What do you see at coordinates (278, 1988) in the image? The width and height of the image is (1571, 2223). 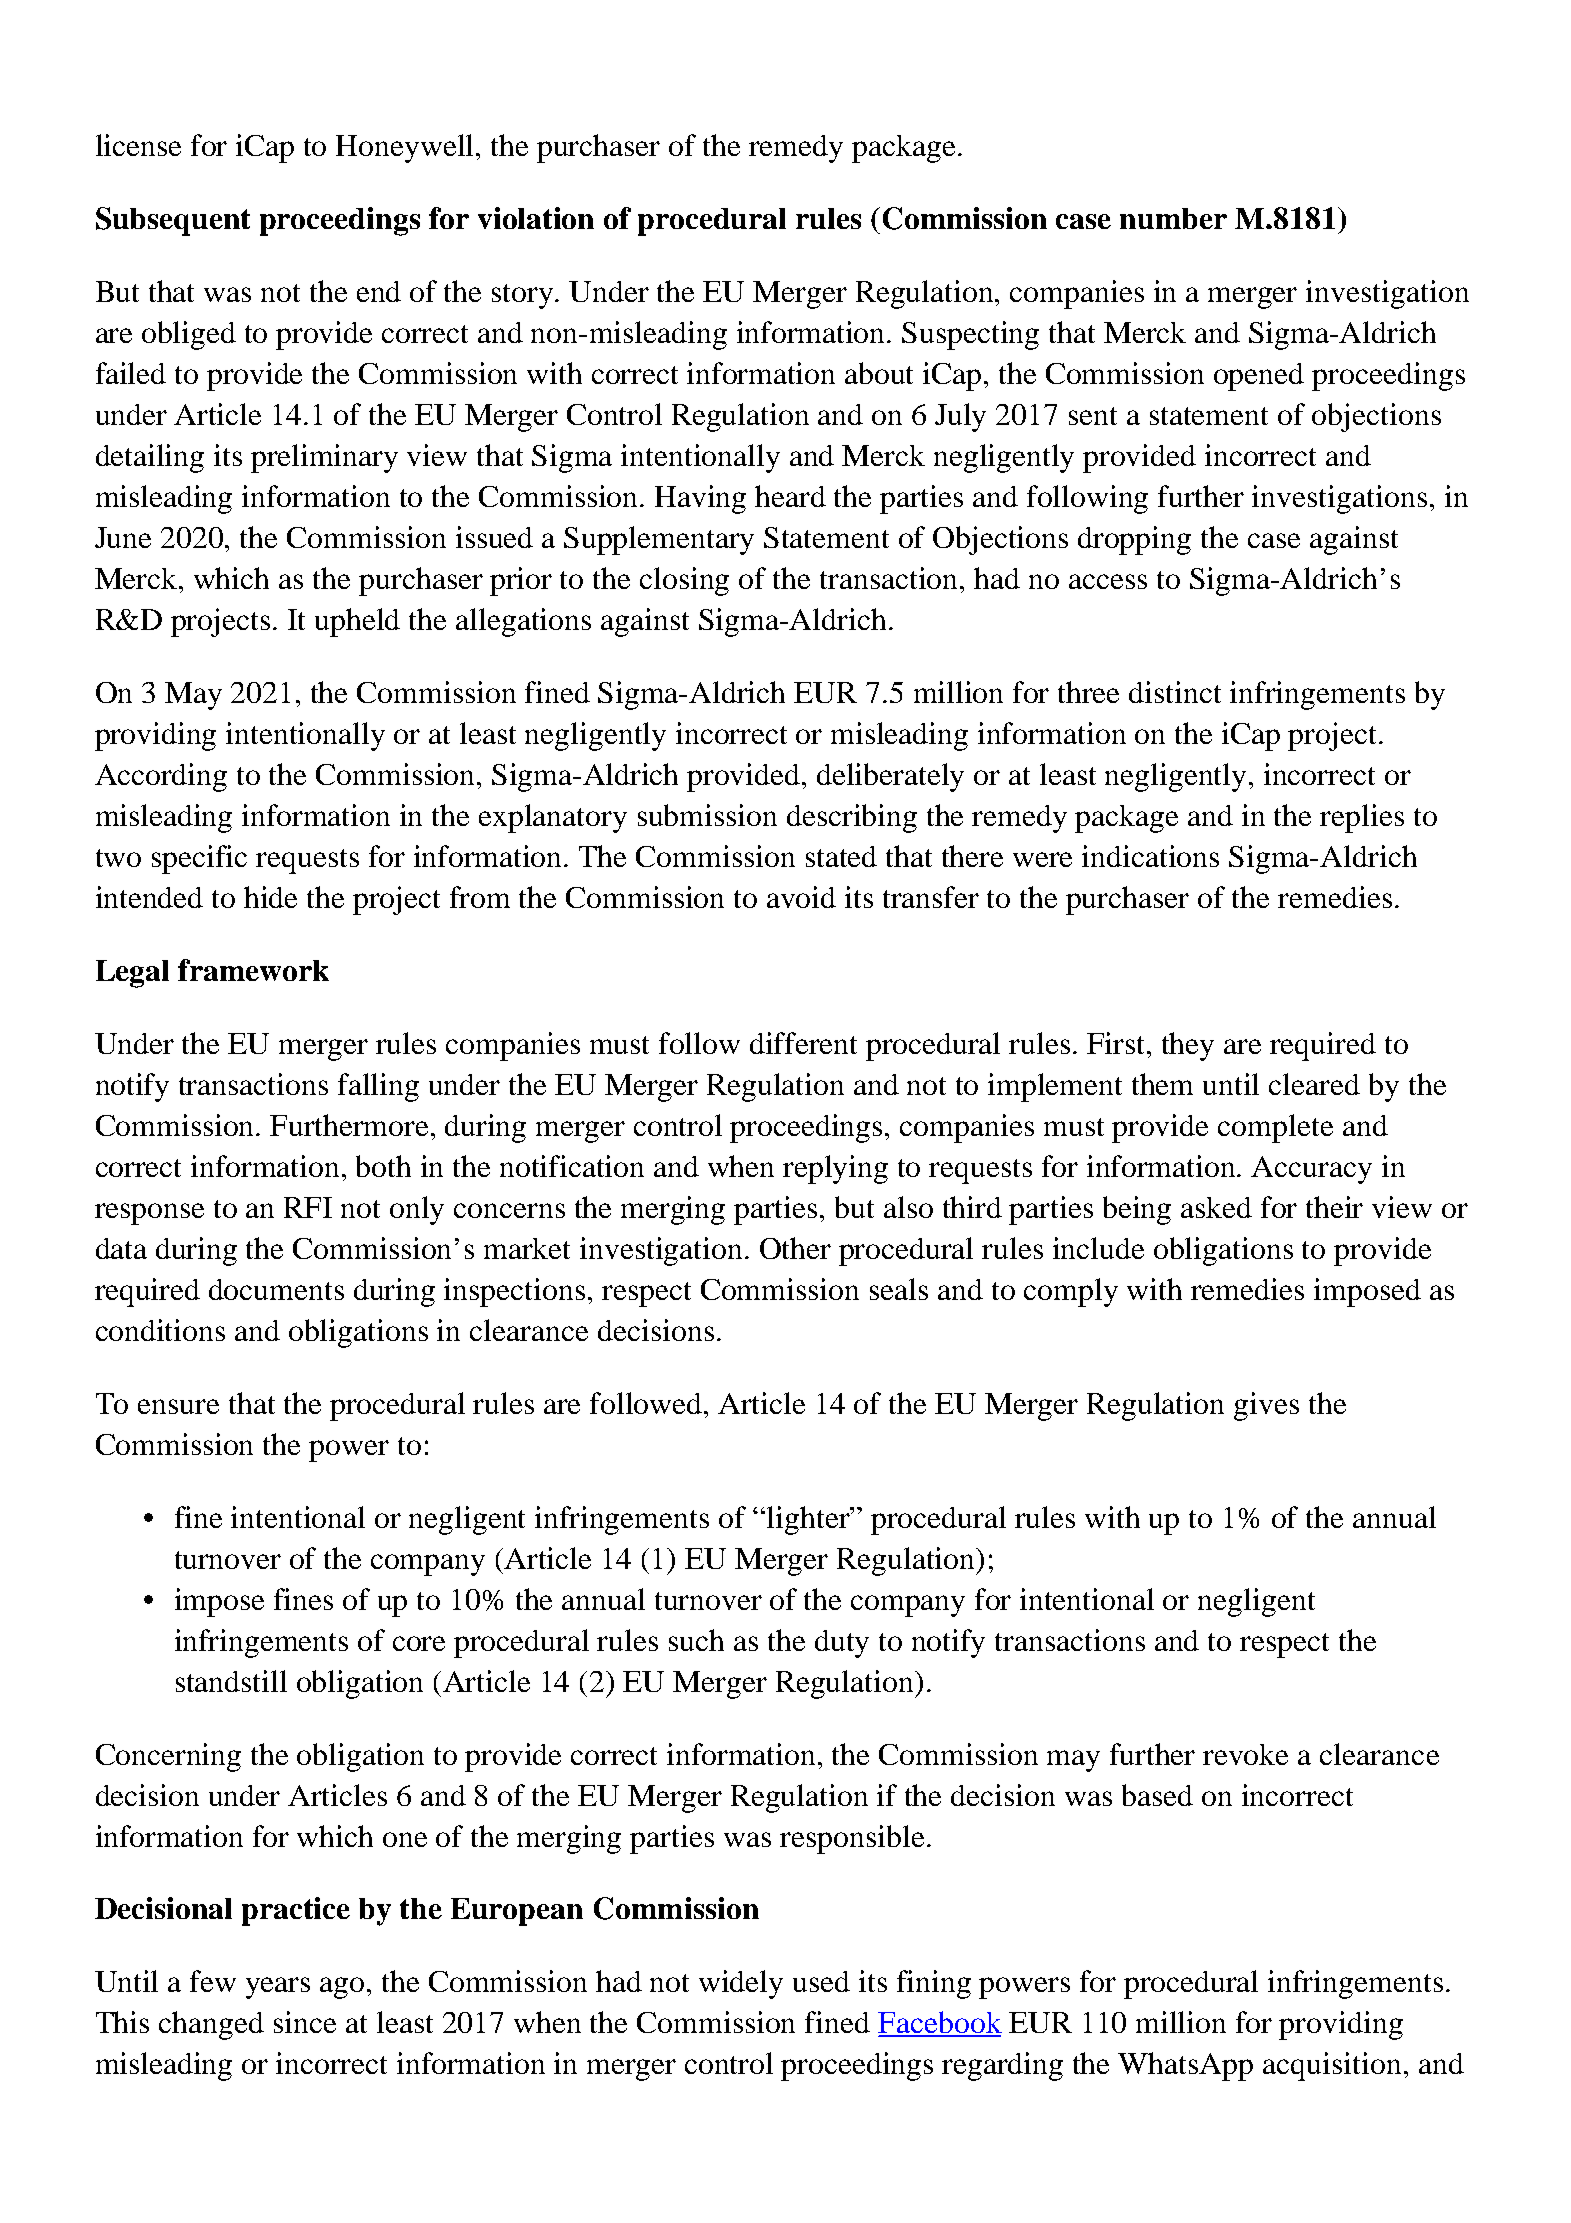 I see `years` at bounding box center [278, 1988].
